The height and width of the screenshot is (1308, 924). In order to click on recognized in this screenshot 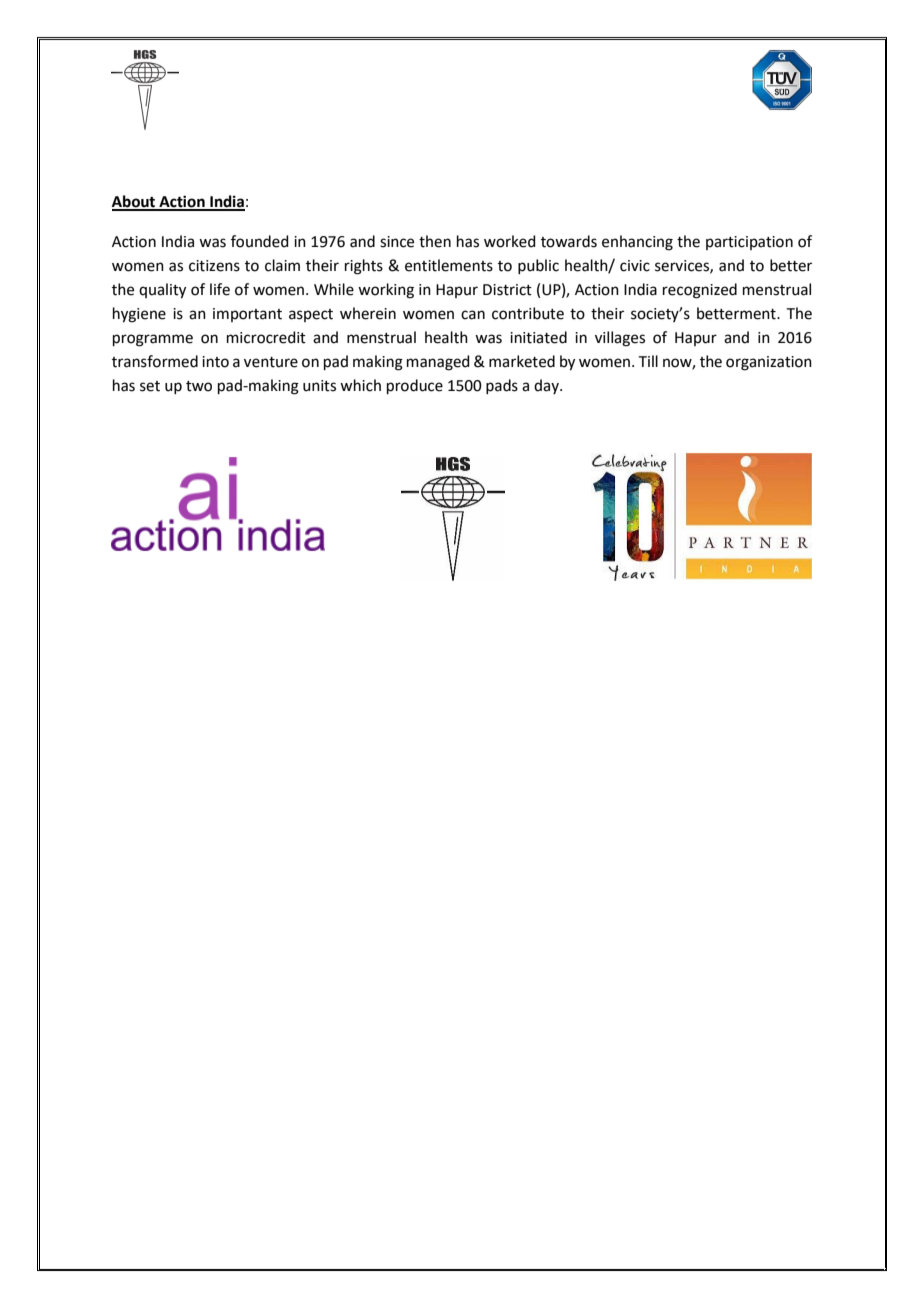, I will do `click(700, 291)`.
